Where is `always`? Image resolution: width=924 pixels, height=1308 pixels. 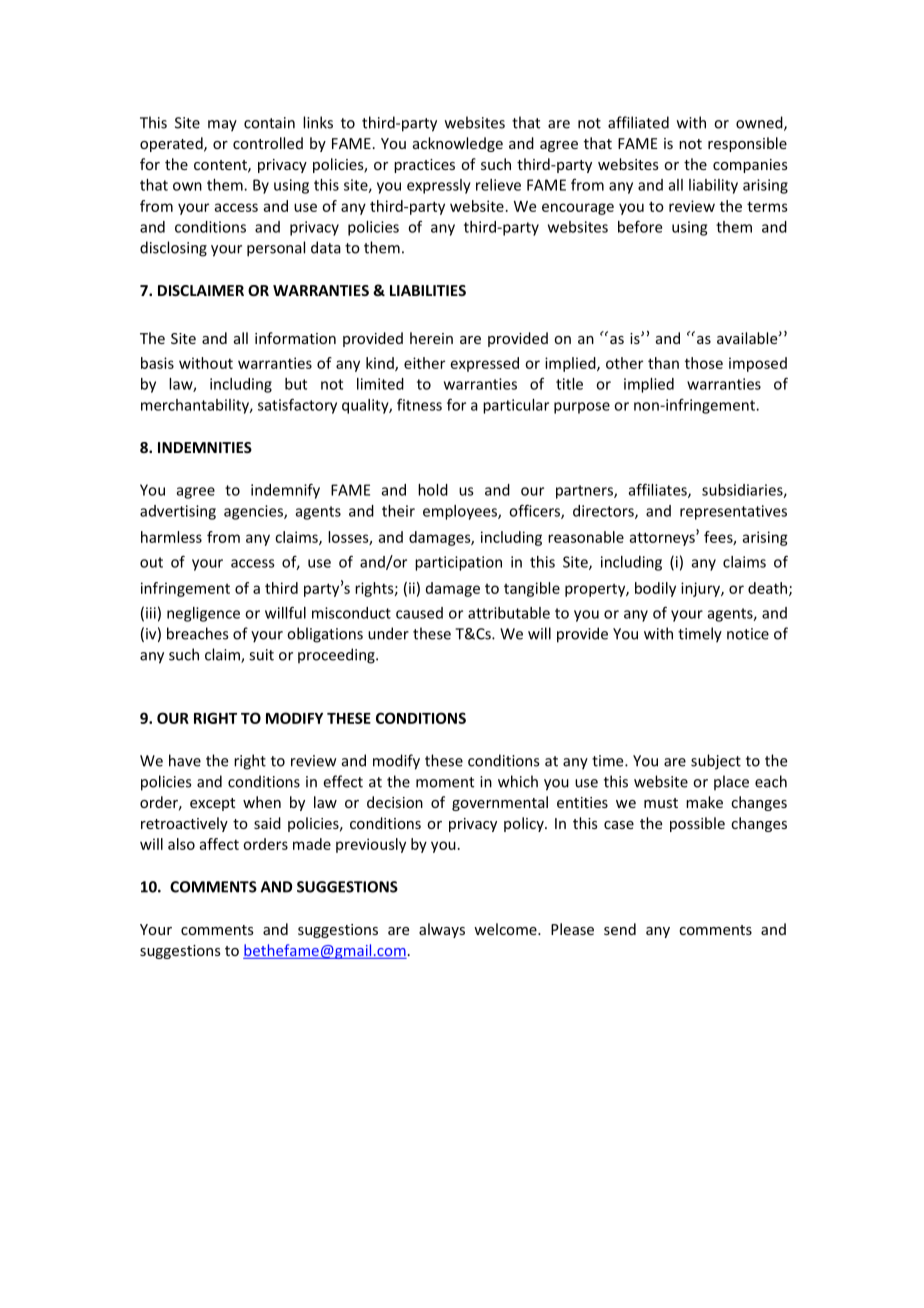
always is located at coordinates (442, 930).
